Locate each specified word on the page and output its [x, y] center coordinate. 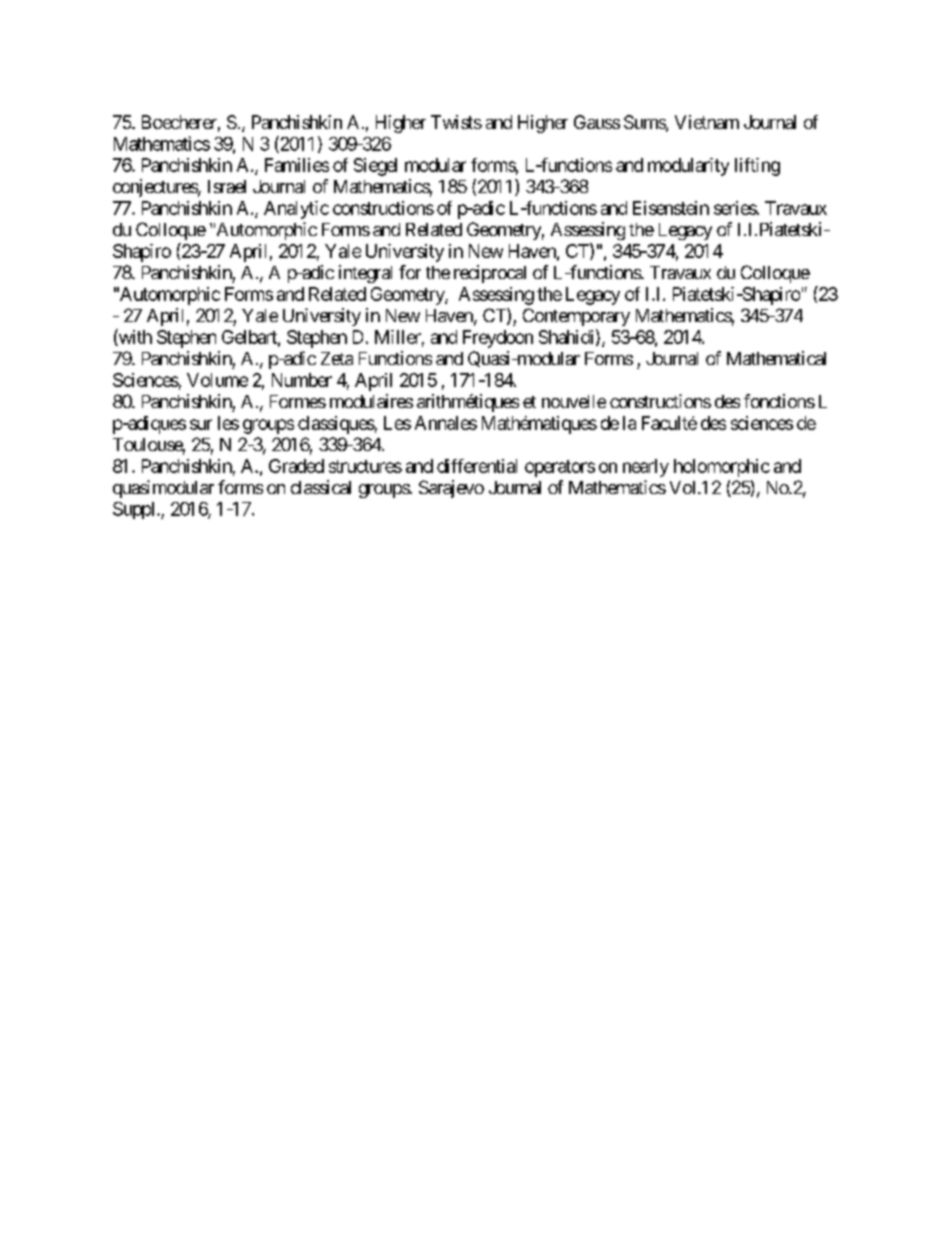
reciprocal [490, 274]
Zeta [337, 358]
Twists [456, 122]
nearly [646, 468]
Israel [227, 186]
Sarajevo [451, 489]
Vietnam [707, 122]
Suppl [135, 510]
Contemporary [576, 317]
